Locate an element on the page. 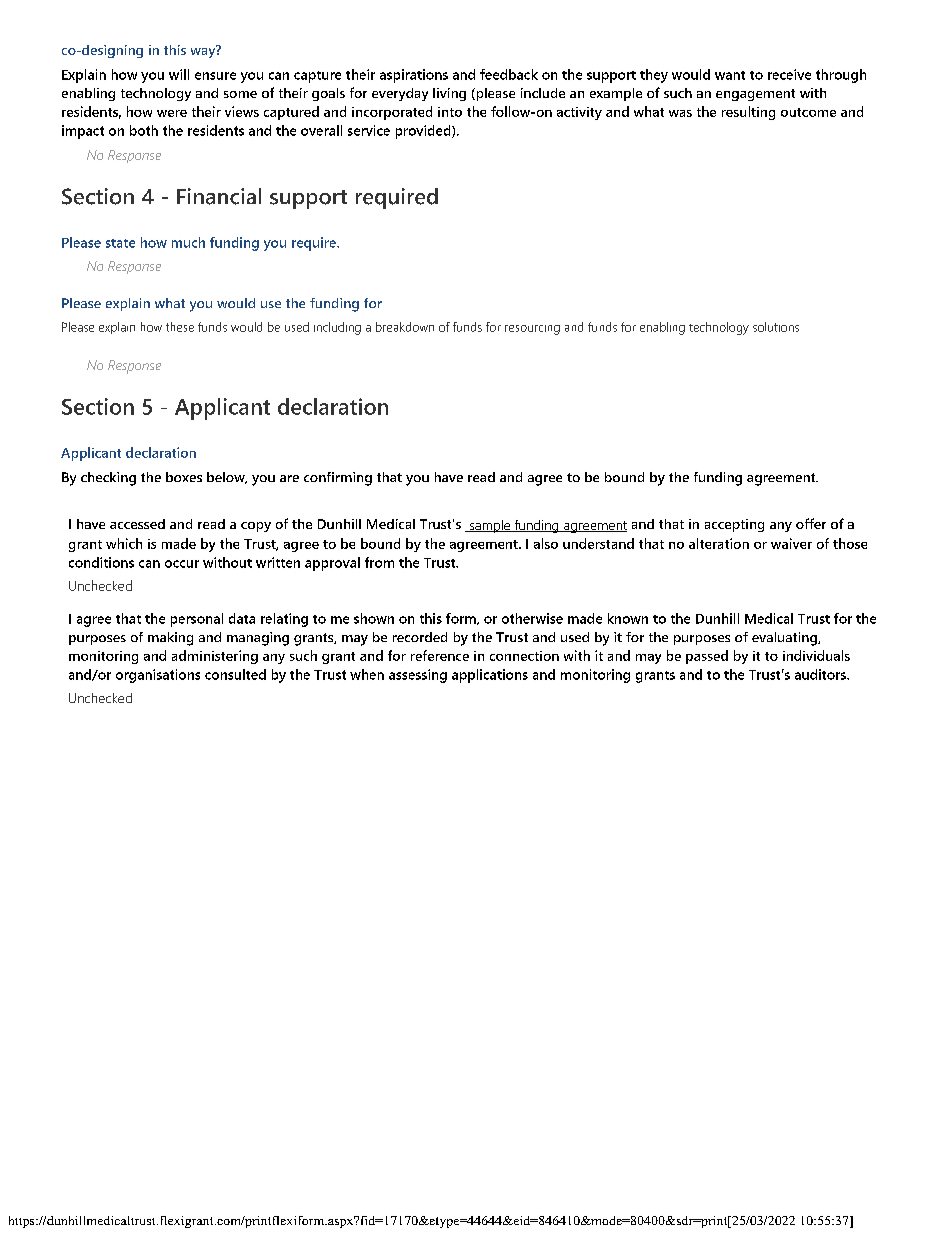  passed is located at coordinates (707, 657).
